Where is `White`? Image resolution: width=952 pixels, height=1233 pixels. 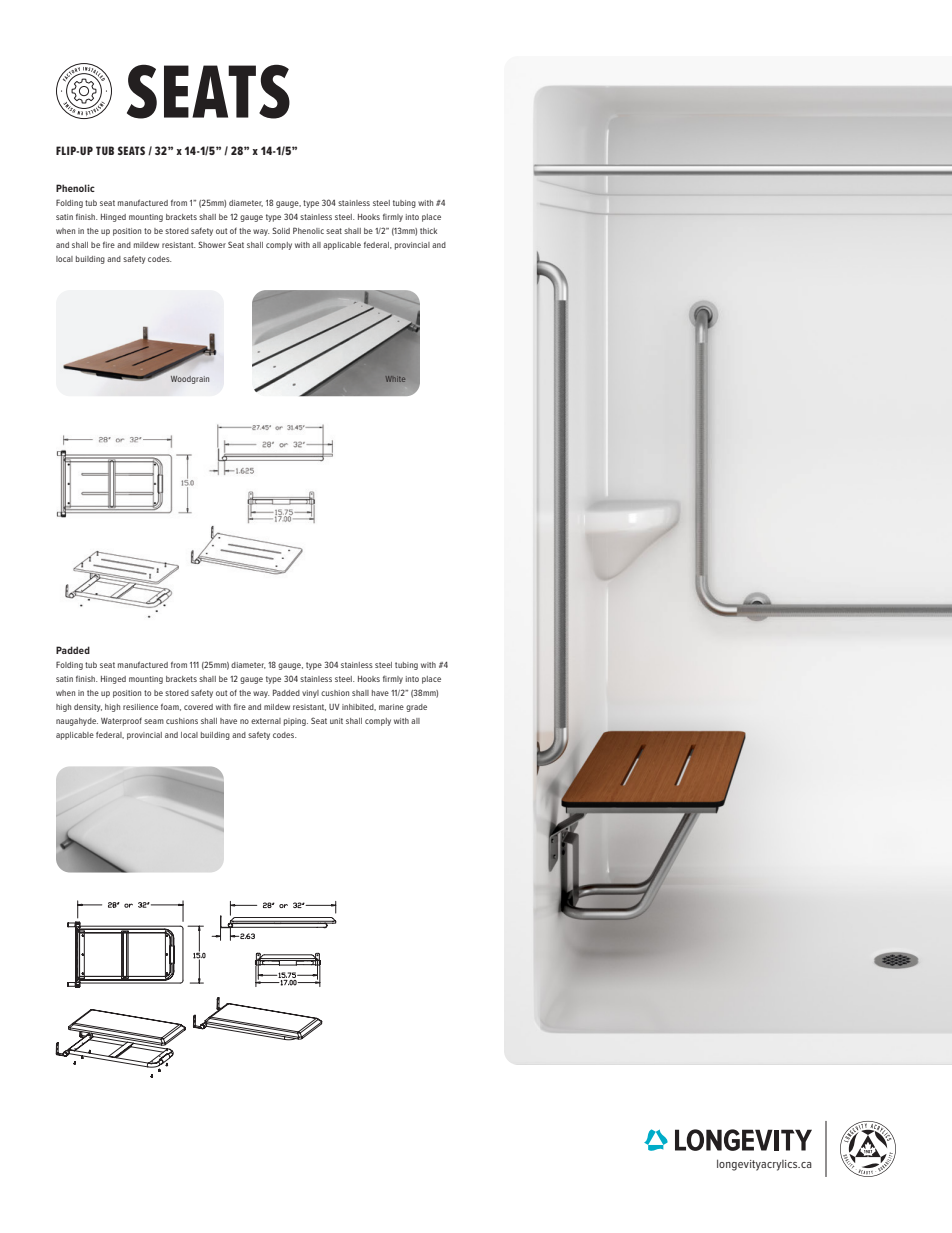
White is located at coordinates (395, 379).
